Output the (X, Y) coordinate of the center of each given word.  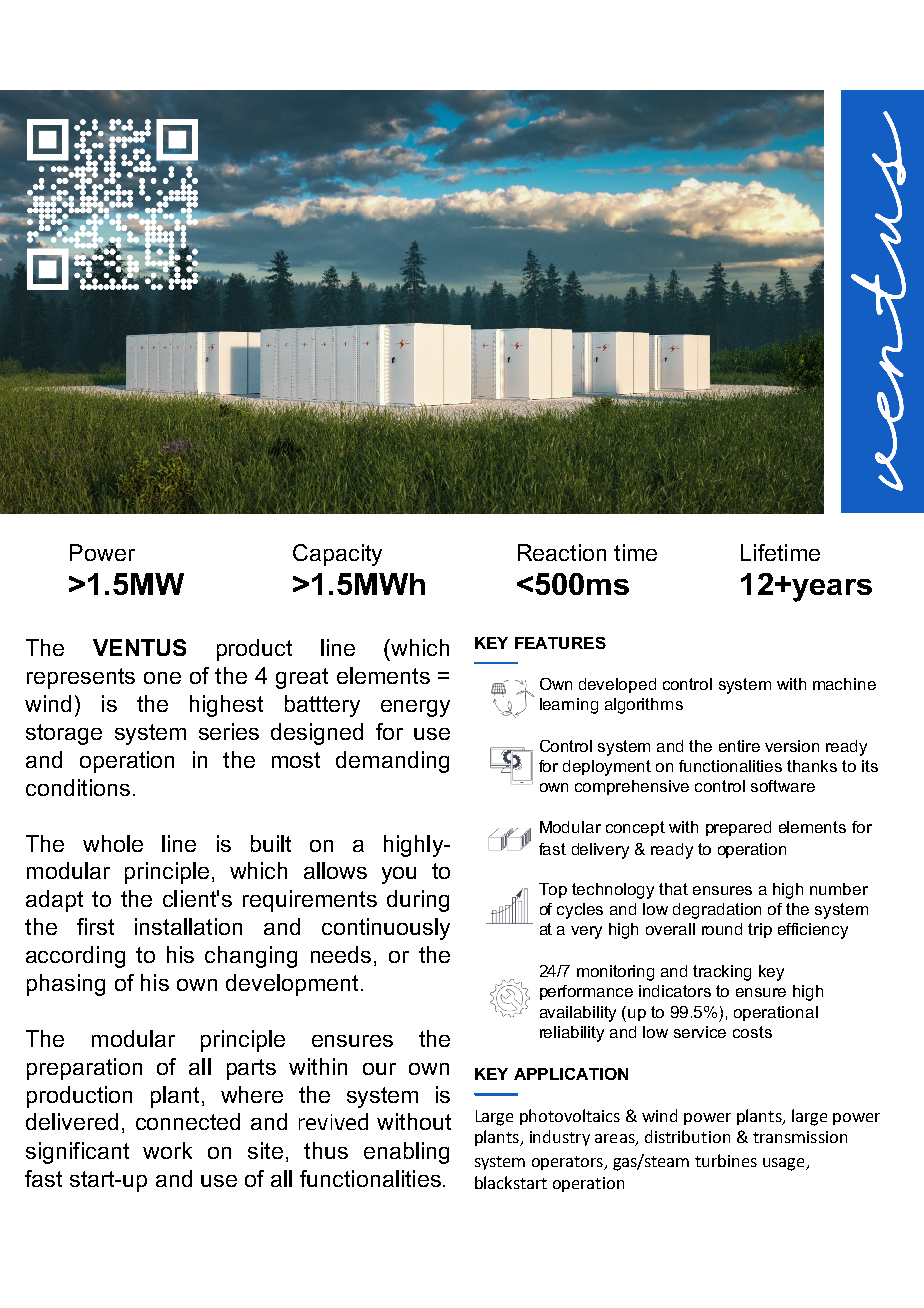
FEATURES (560, 643)
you (399, 875)
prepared (738, 828)
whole (113, 843)
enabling (406, 1153)
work (167, 1150)
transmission (800, 1137)
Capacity (337, 555)
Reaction (562, 552)
